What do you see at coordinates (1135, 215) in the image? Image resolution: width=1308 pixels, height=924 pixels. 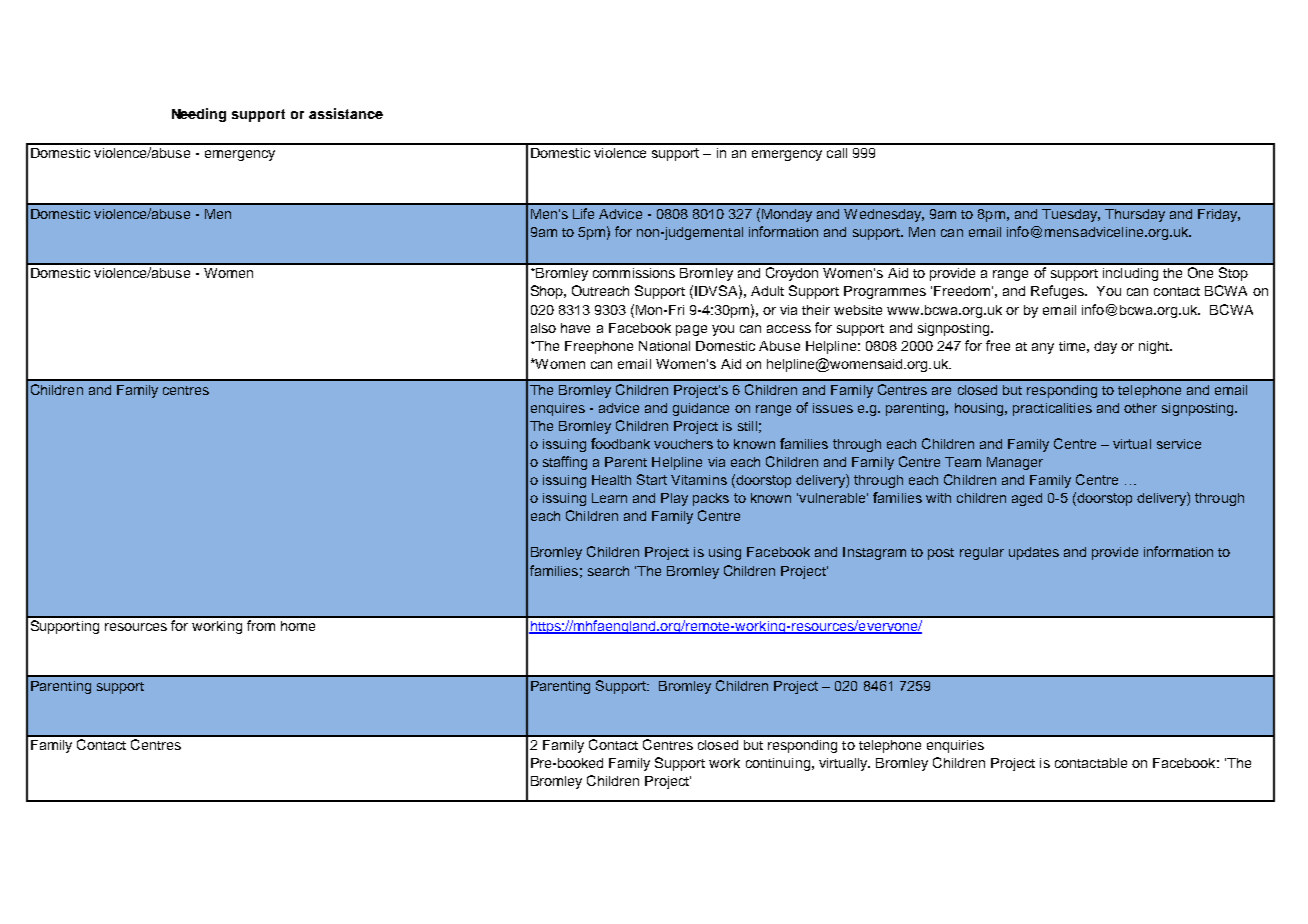 I see `Thursday` at bounding box center [1135, 215].
